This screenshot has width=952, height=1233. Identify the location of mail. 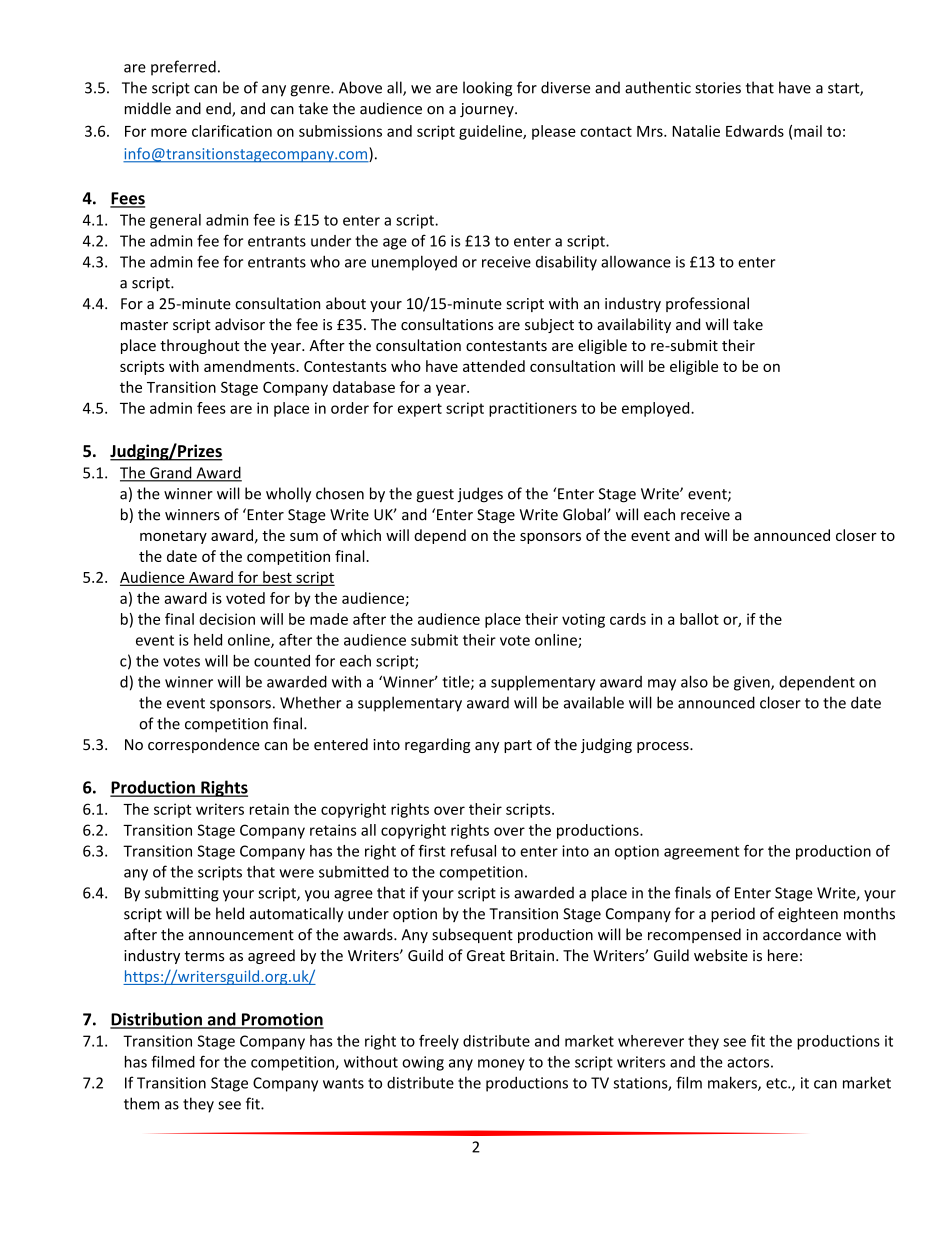
(808, 131).
